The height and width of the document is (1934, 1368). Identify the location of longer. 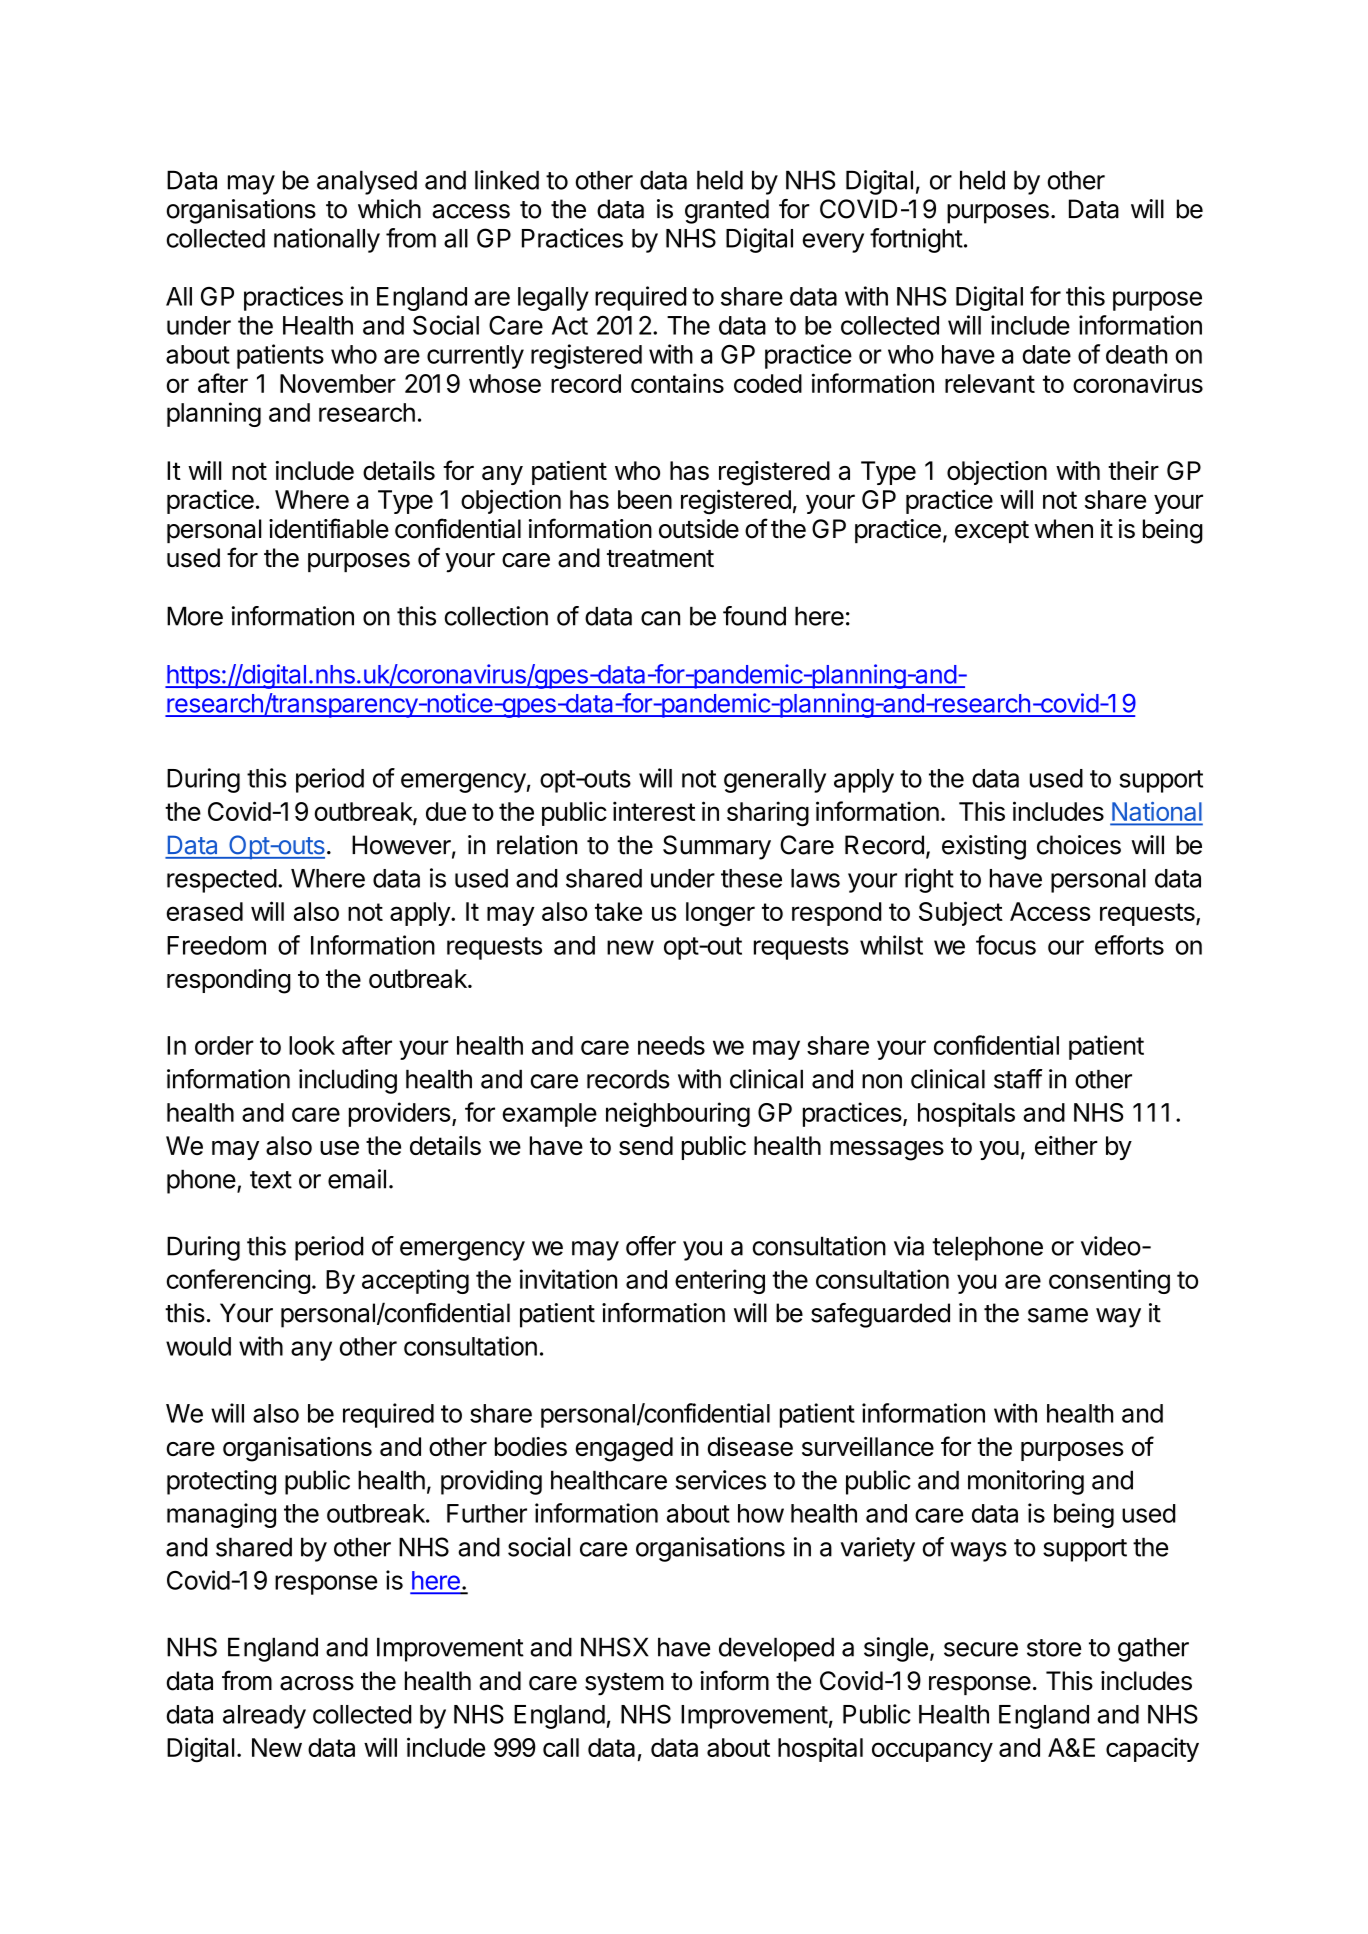
(720, 914).
